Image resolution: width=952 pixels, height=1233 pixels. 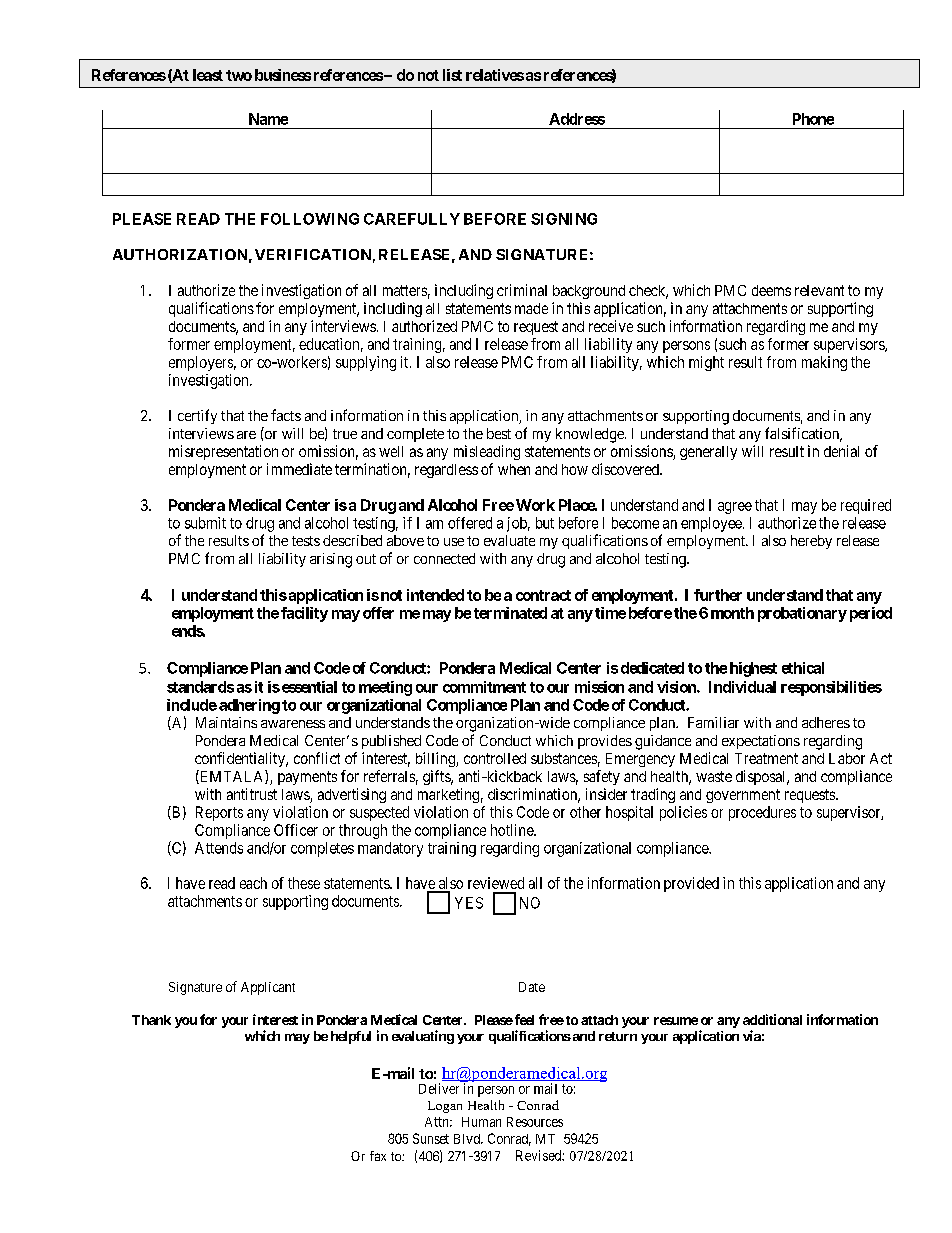 I want to click on certify, so click(x=197, y=416).
